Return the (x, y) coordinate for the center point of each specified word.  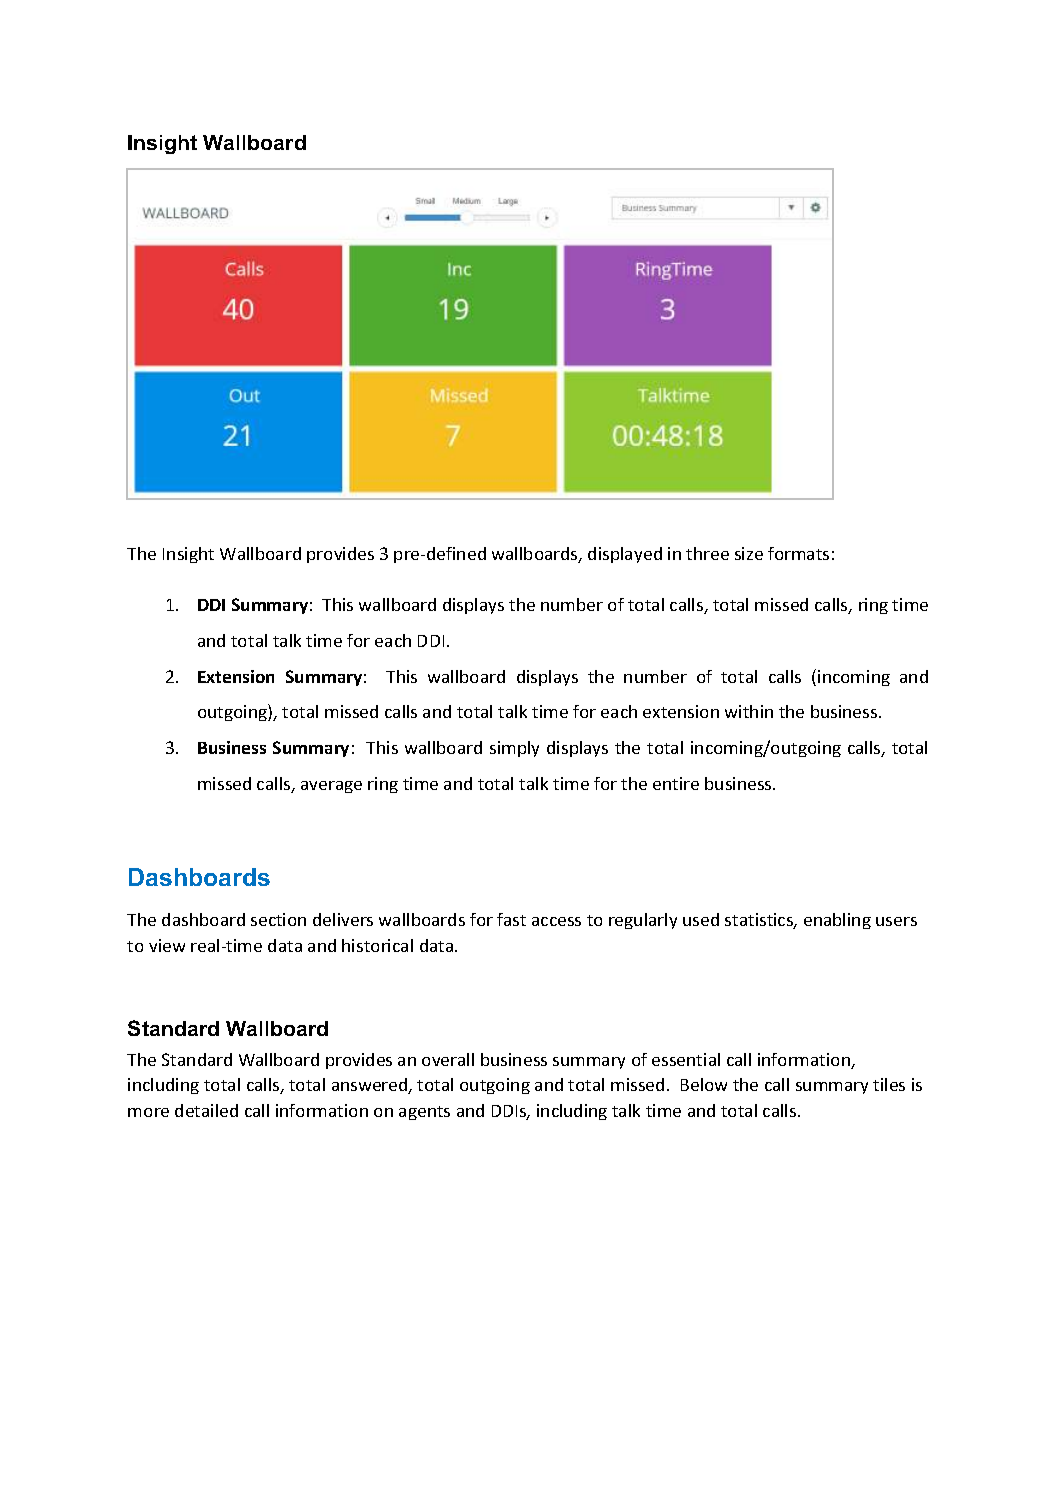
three (707, 553)
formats (798, 553)
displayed (625, 555)
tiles (889, 1084)
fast (511, 919)
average (331, 787)
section (278, 919)
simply (514, 749)
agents (424, 1113)
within (749, 711)
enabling (837, 921)
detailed (206, 1110)
